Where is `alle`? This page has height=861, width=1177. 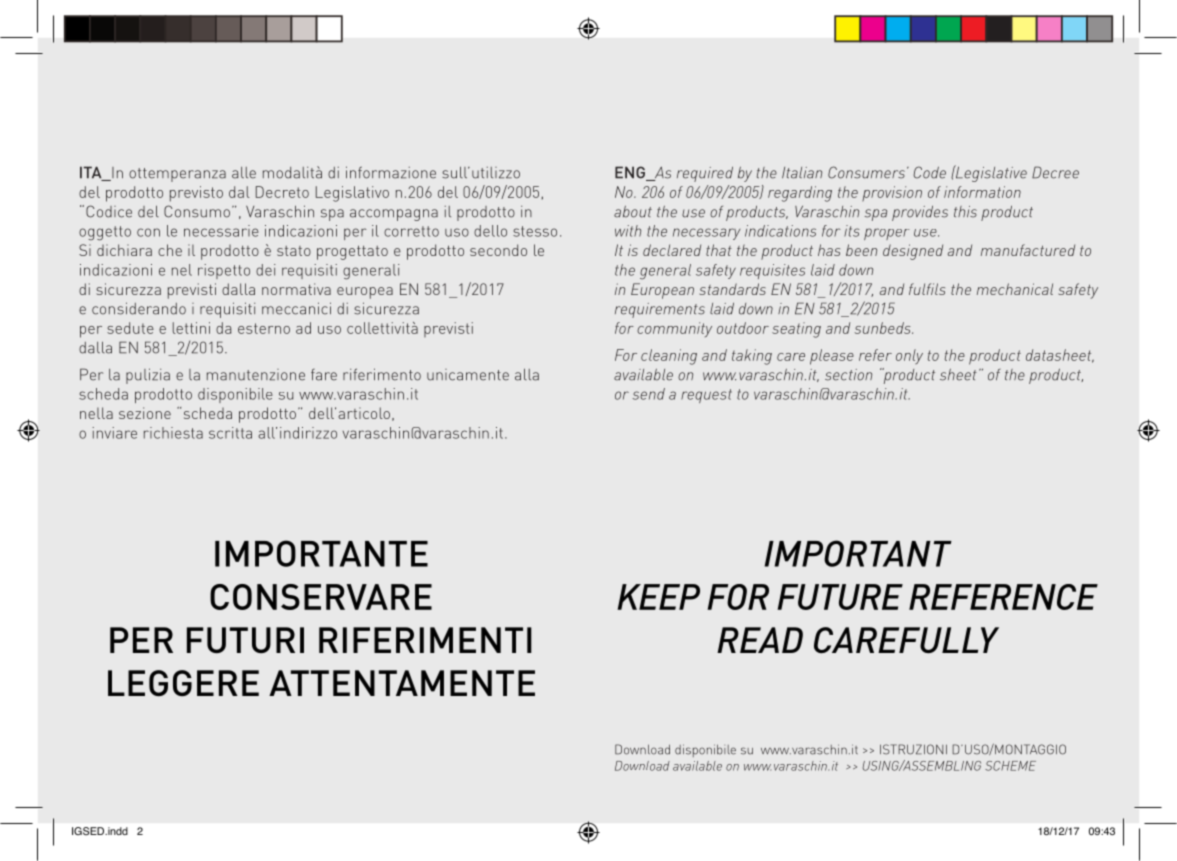 alle is located at coordinates (244, 173).
